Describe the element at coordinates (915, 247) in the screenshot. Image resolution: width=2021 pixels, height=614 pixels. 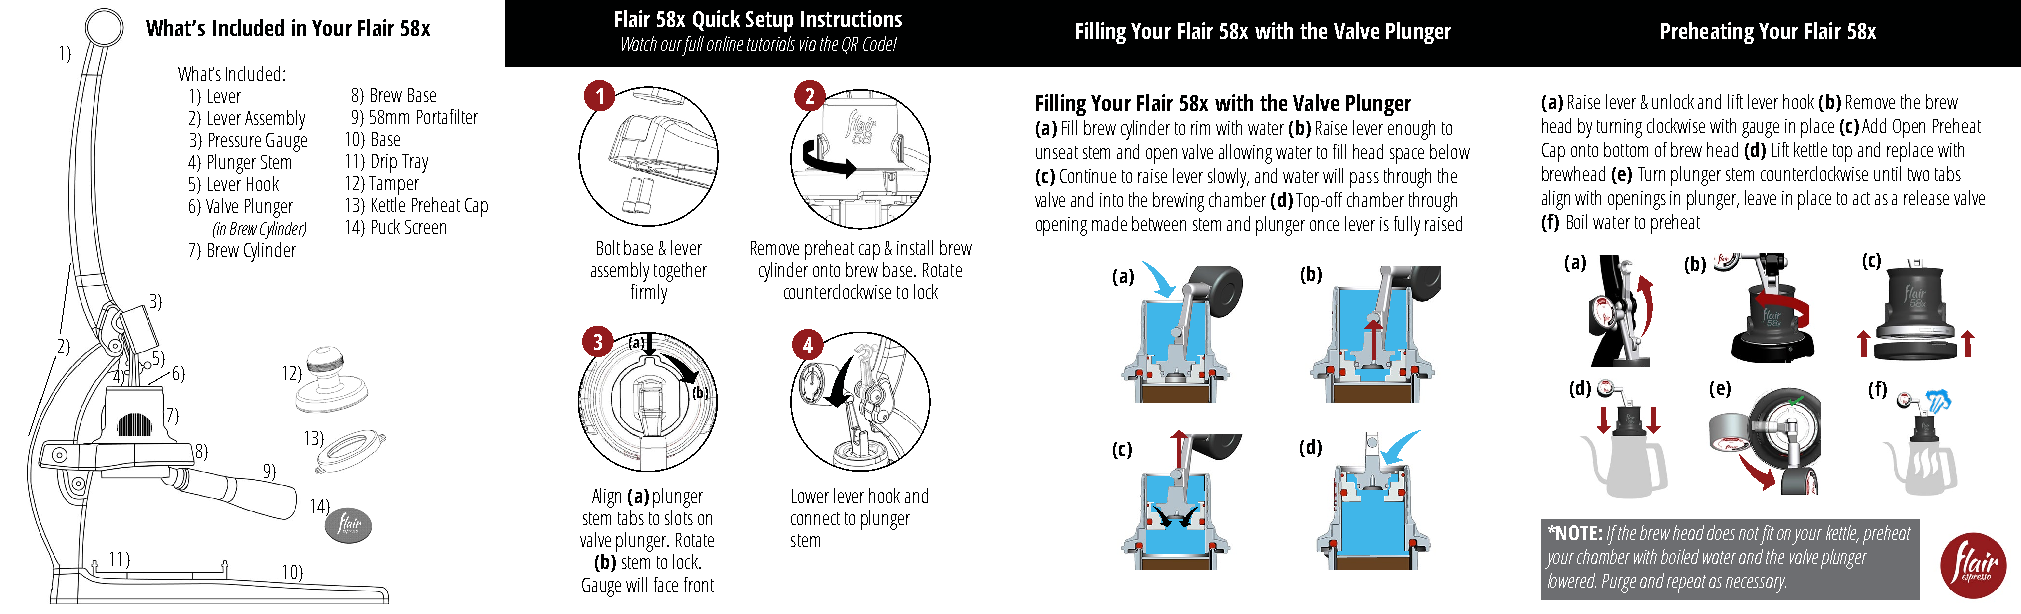
I see `install` at that location.
